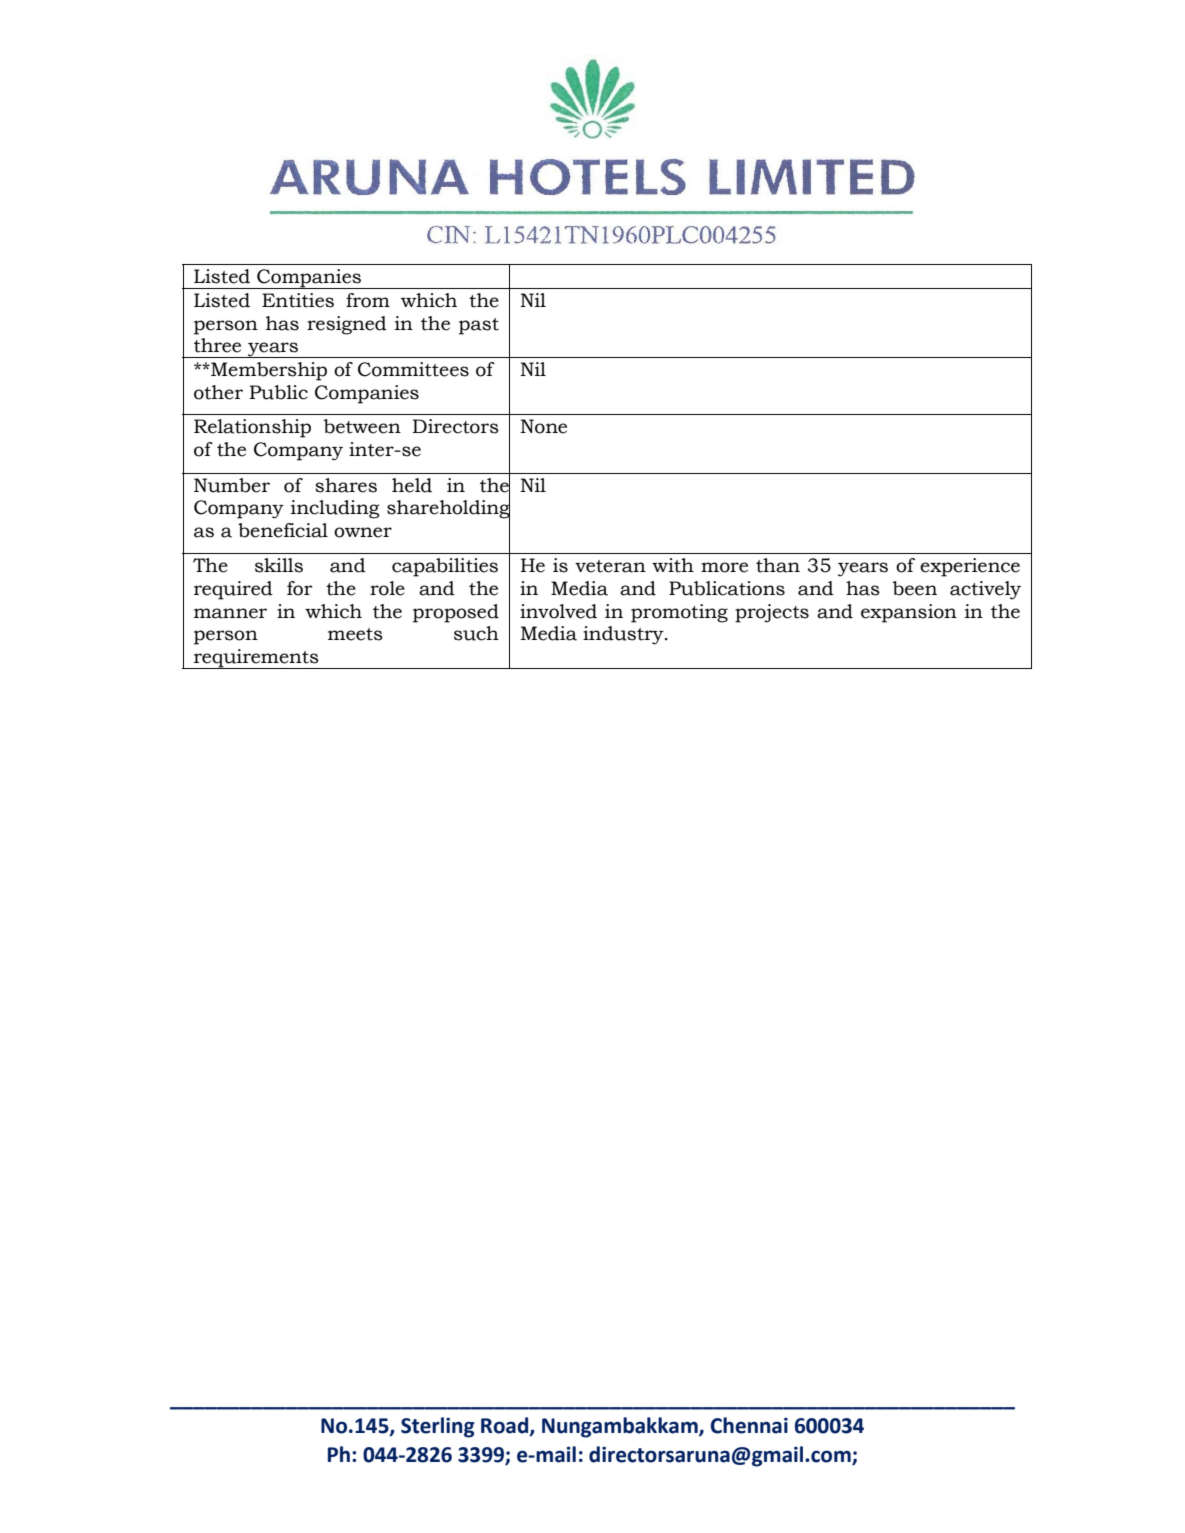  Describe the element at coordinates (476, 633) in the page. I see `such` at that location.
